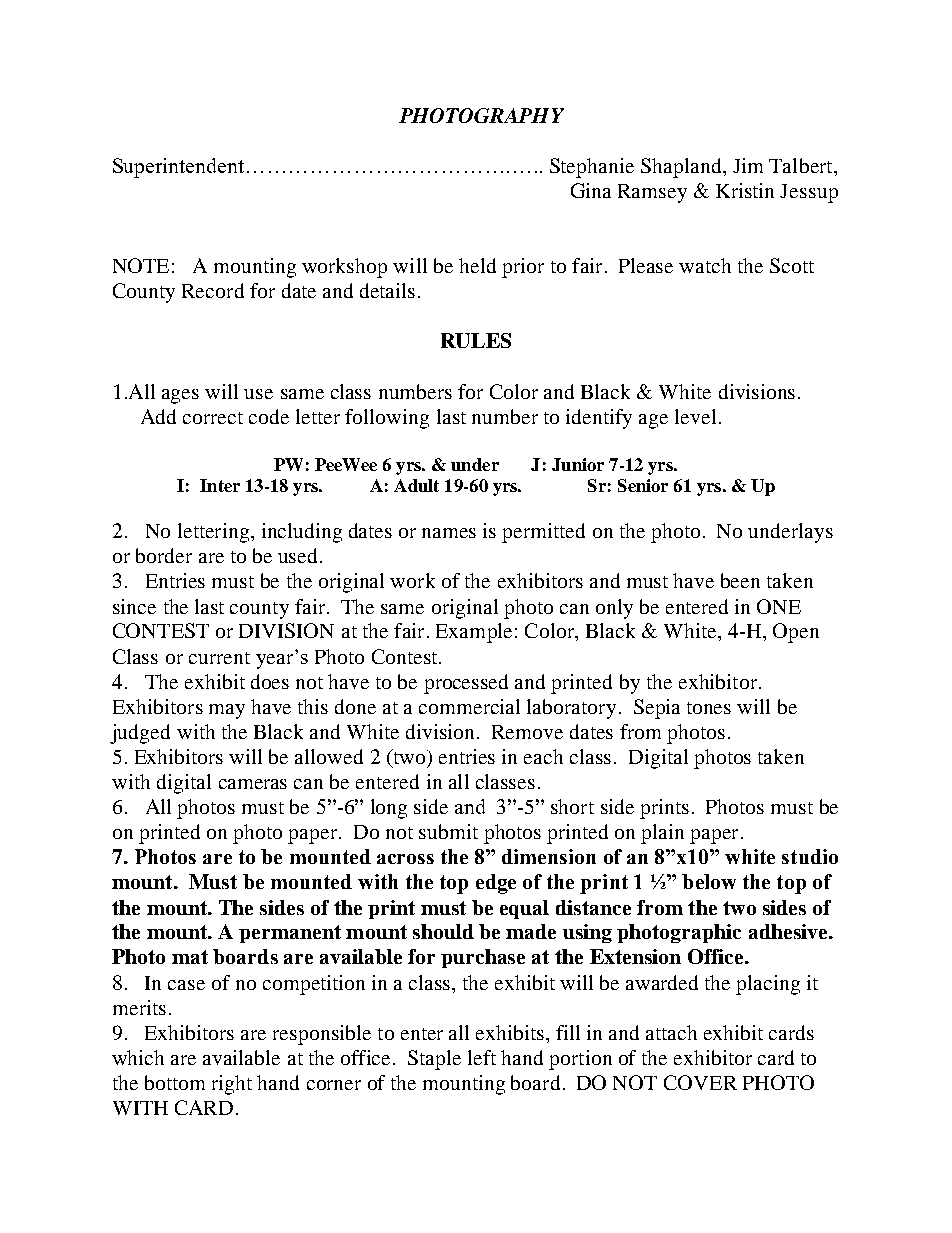 The width and height of the screenshot is (952, 1233). I want to click on Kristin, so click(745, 190).
